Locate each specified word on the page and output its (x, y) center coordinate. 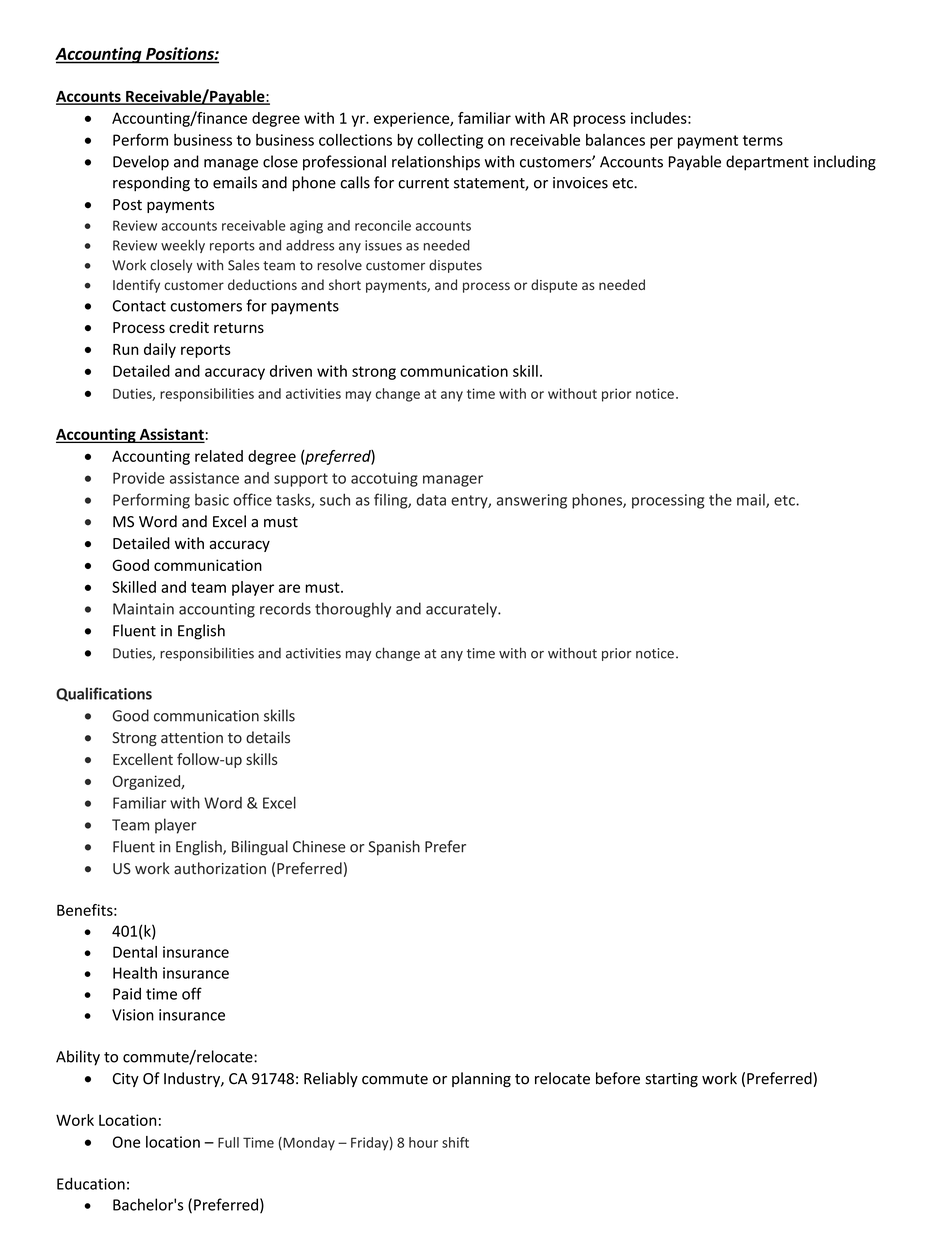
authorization (220, 868)
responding (151, 184)
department (767, 163)
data (431, 500)
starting (672, 1080)
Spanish (394, 847)
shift (455, 1142)
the (720, 499)
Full (228, 1142)
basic (212, 500)
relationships (436, 163)
